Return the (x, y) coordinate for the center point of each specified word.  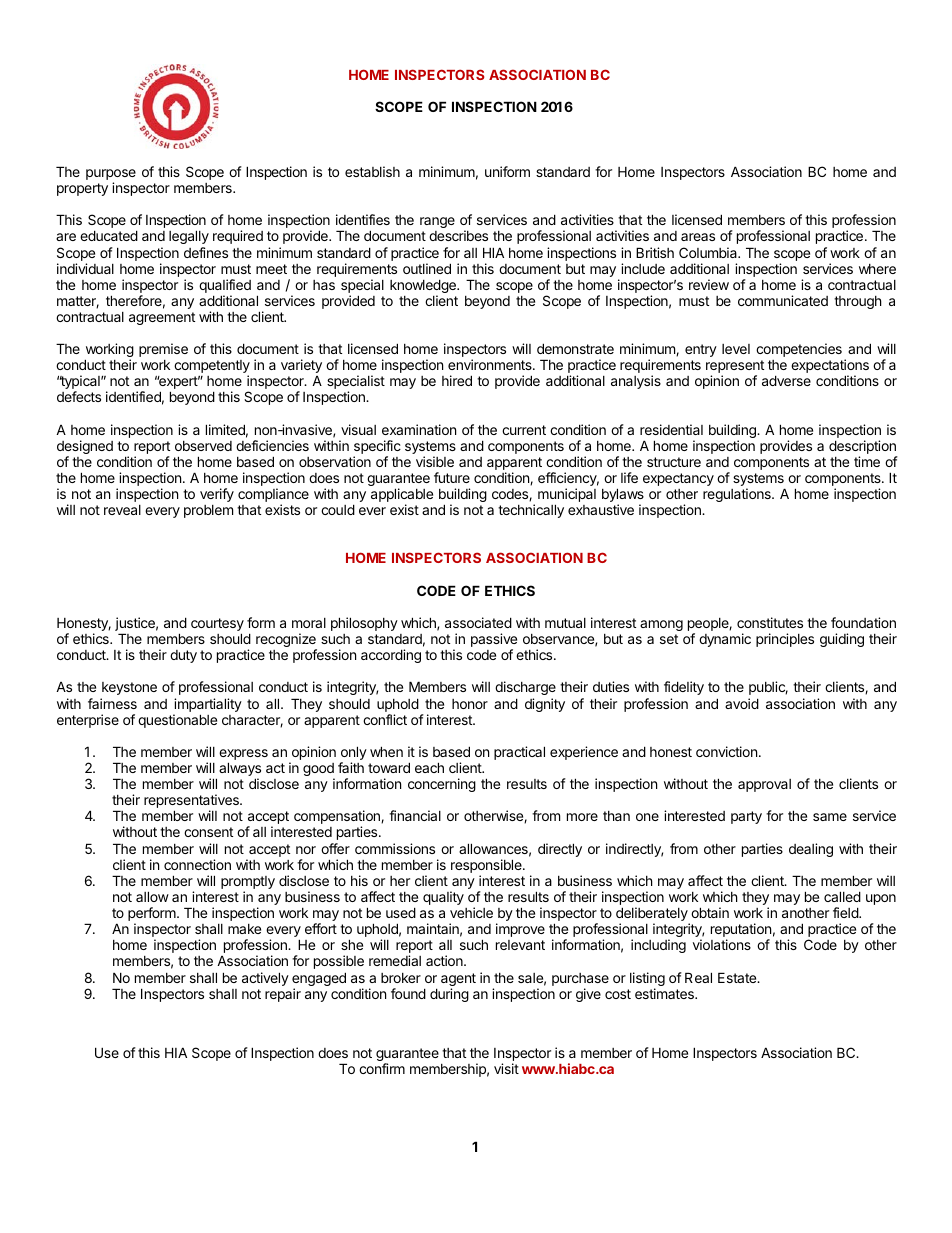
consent (208, 832)
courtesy (217, 626)
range (437, 222)
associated (478, 622)
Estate (738, 977)
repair (283, 995)
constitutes (770, 622)
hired (457, 380)
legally (189, 237)
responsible (487, 867)
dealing (811, 850)
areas (698, 237)
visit (506, 1068)
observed (203, 446)
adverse (786, 380)
